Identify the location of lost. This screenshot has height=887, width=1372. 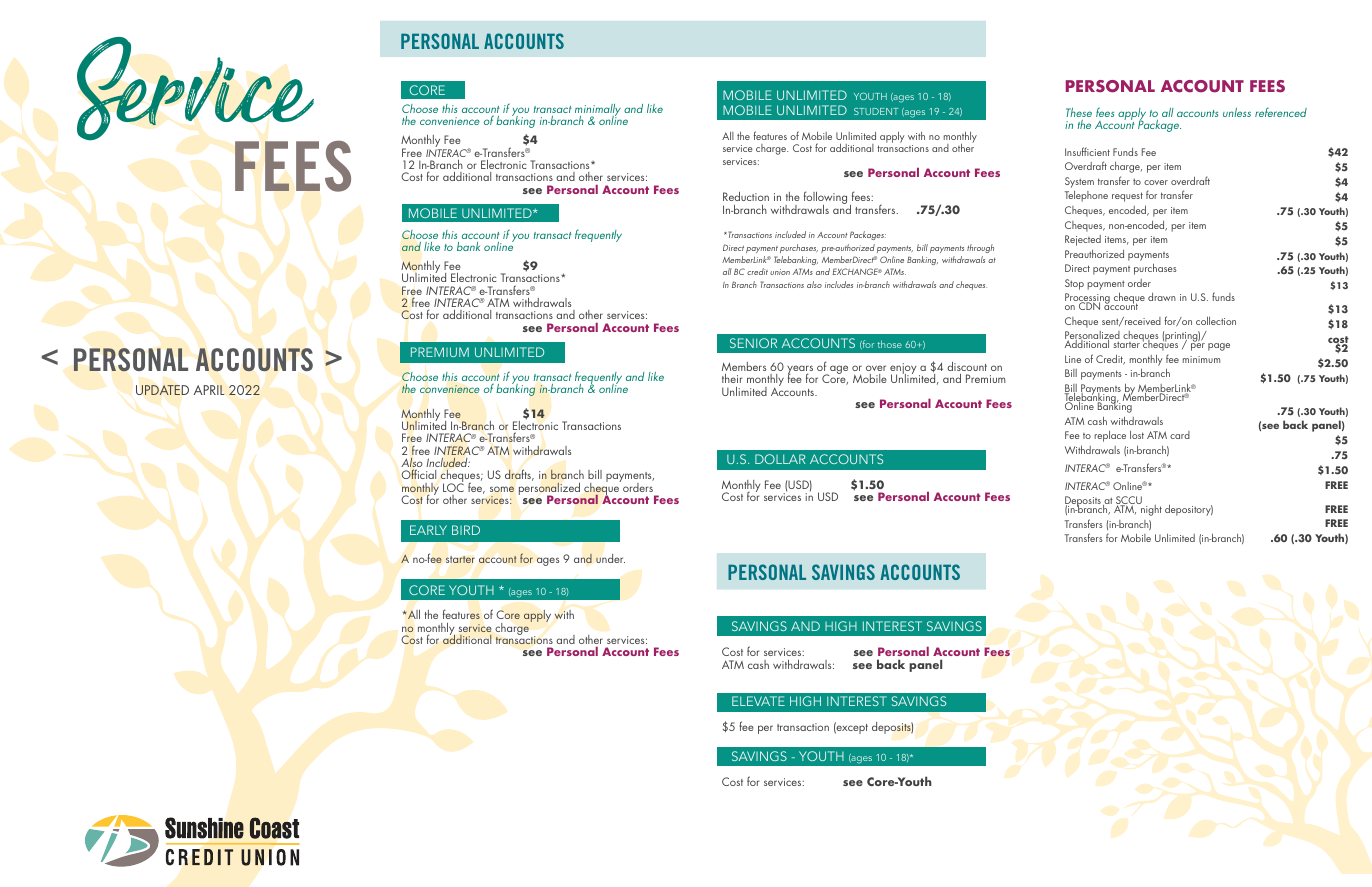
(1137, 435).
